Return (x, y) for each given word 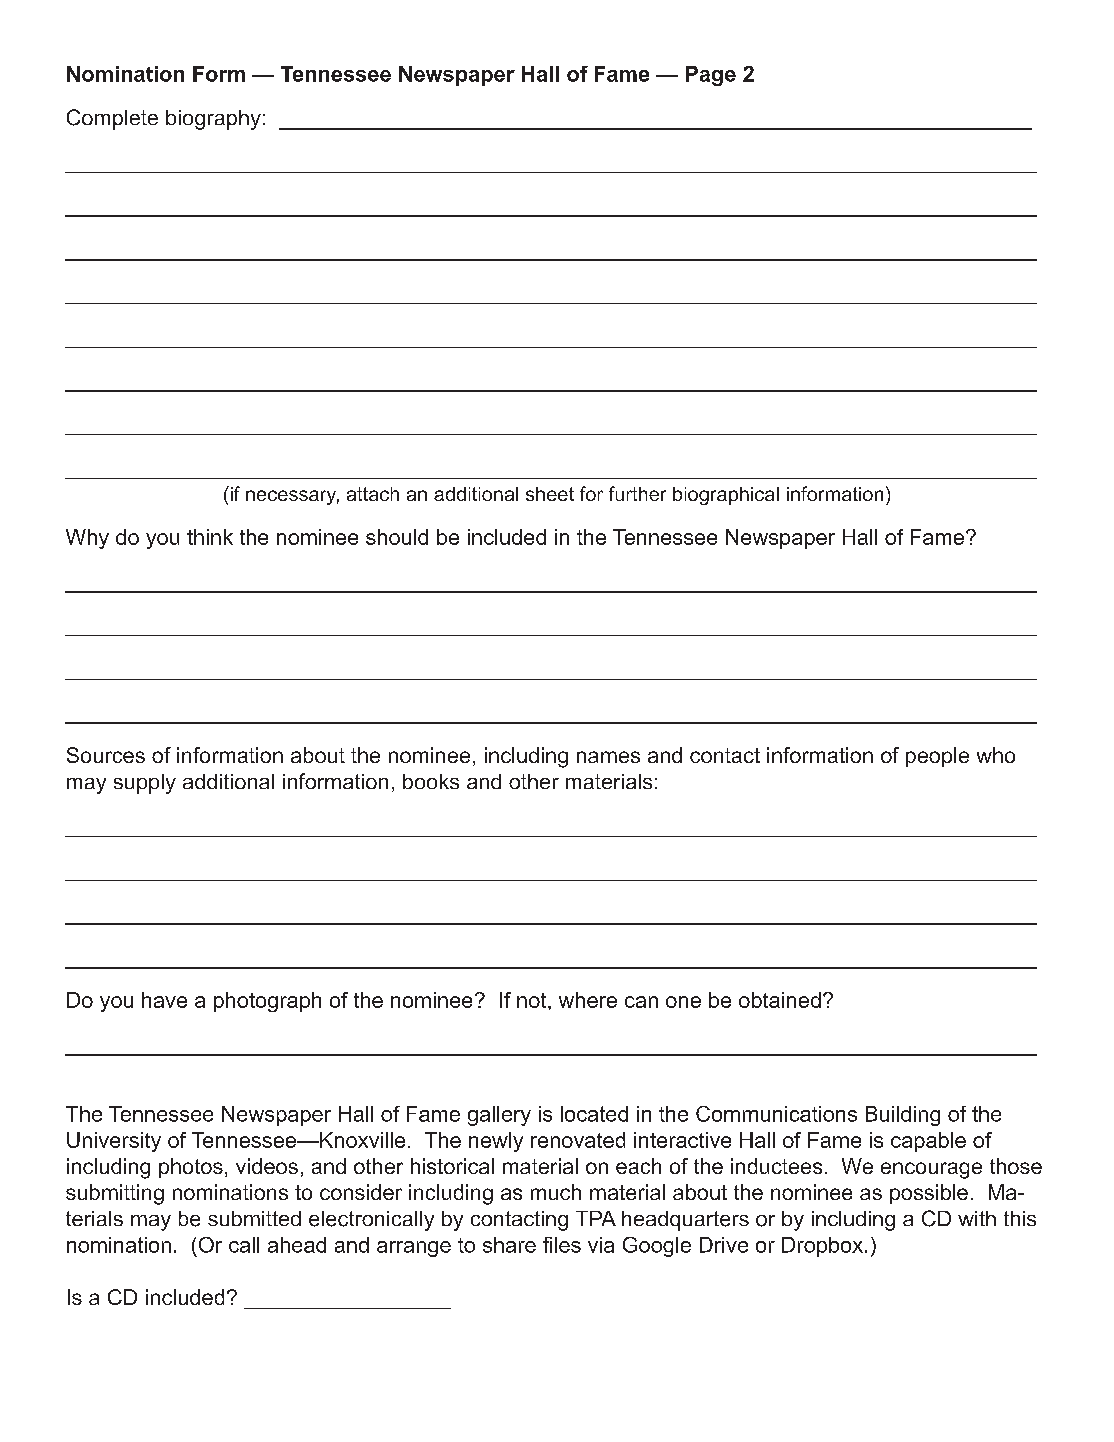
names (608, 757)
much (556, 1192)
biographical (726, 496)
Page (711, 76)
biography (213, 120)
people (937, 757)
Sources (106, 755)
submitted (254, 1218)
